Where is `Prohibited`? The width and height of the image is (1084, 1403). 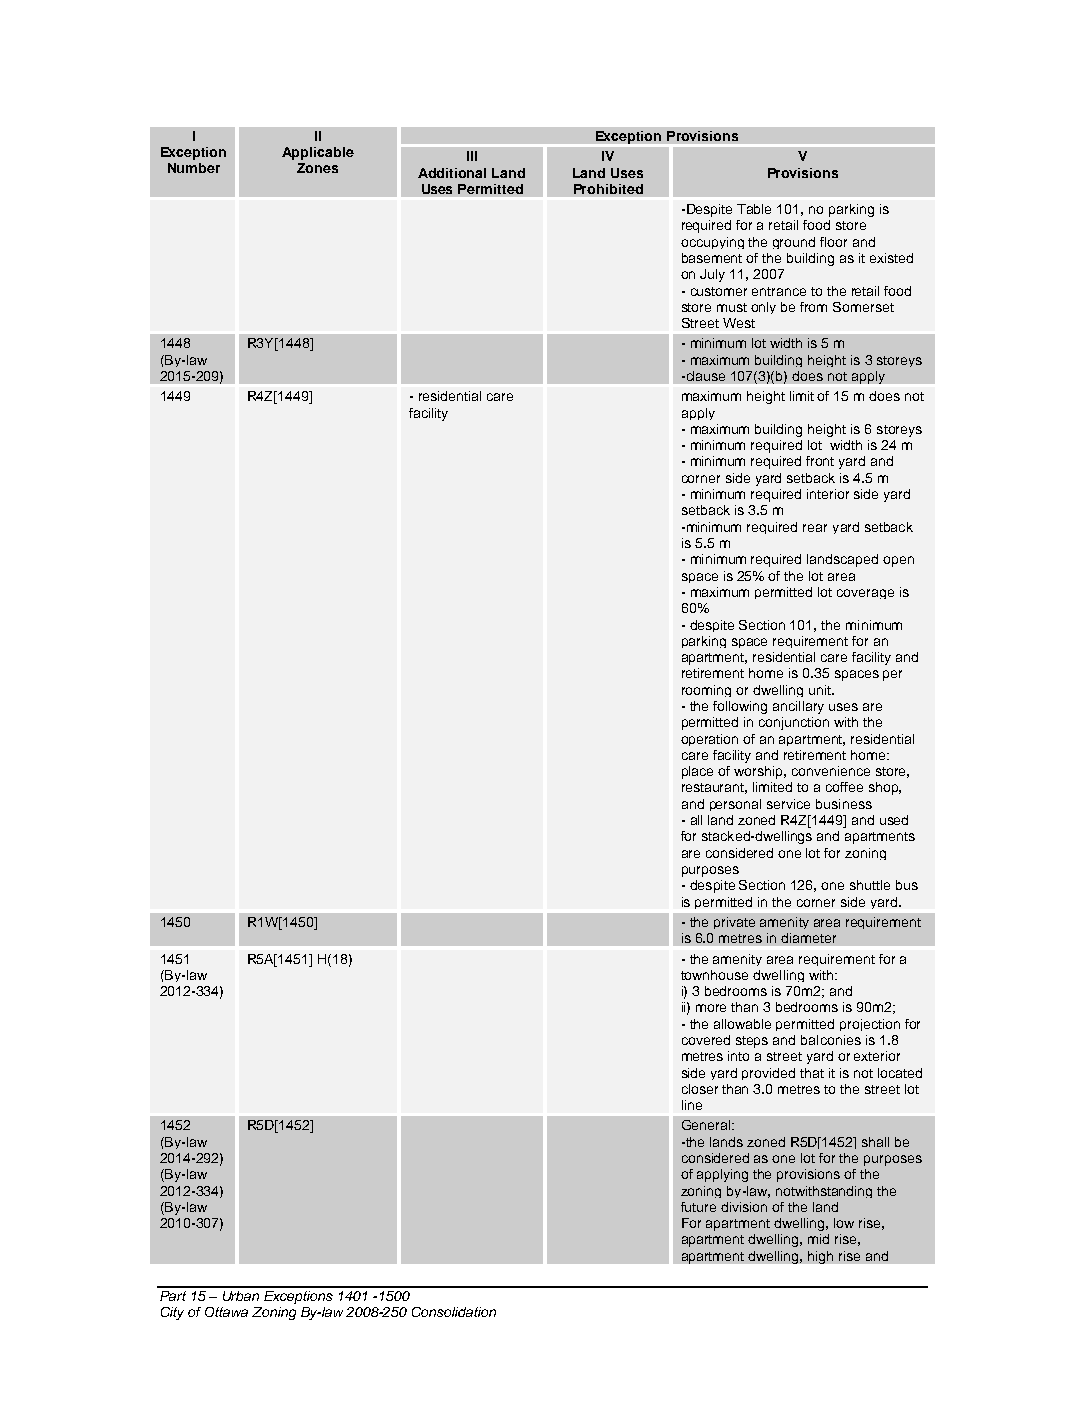
Prohibited is located at coordinates (608, 189).
